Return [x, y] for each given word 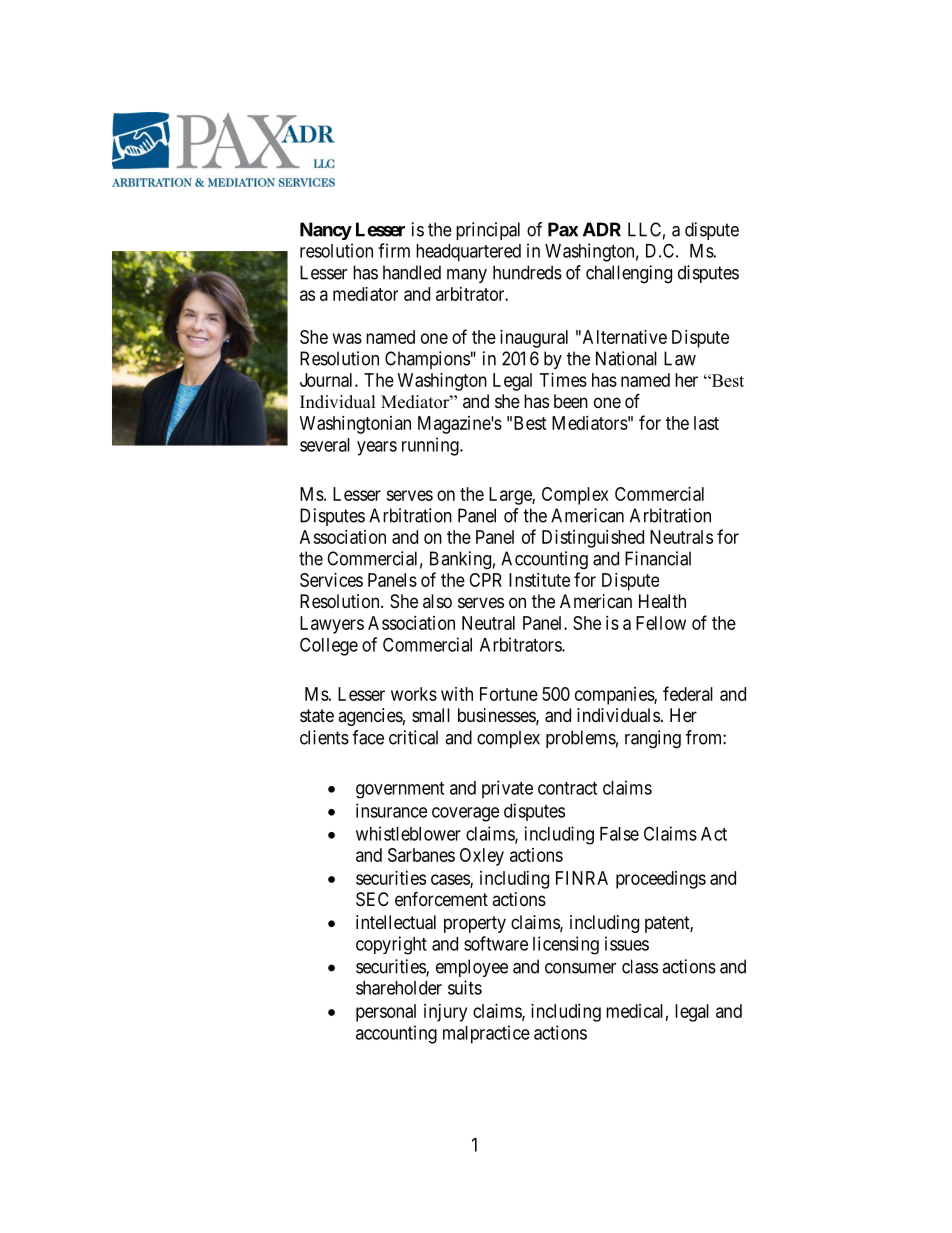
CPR [485, 580]
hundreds [527, 272]
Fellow [661, 623]
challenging [629, 274]
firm [394, 250]
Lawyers [332, 625]
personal [386, 1013]
